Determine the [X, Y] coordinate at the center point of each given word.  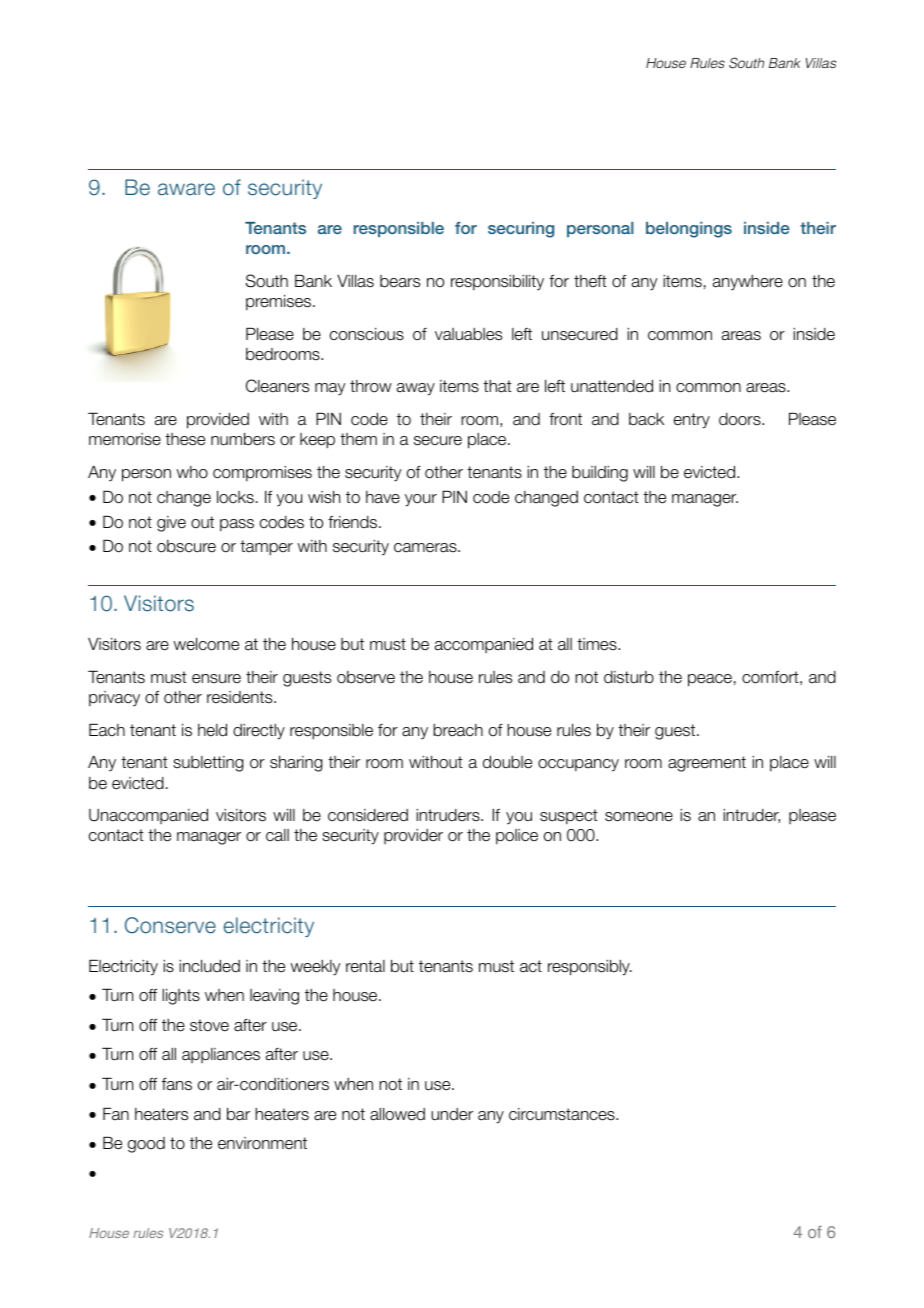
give [171, 524]
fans [177, 1084]
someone [639, 817]
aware [186, 189]
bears [400, 281]
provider [413, 836]
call [277, 835]
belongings [689, 230]
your [421, 500]
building [600, 474]
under [452, 1114]
